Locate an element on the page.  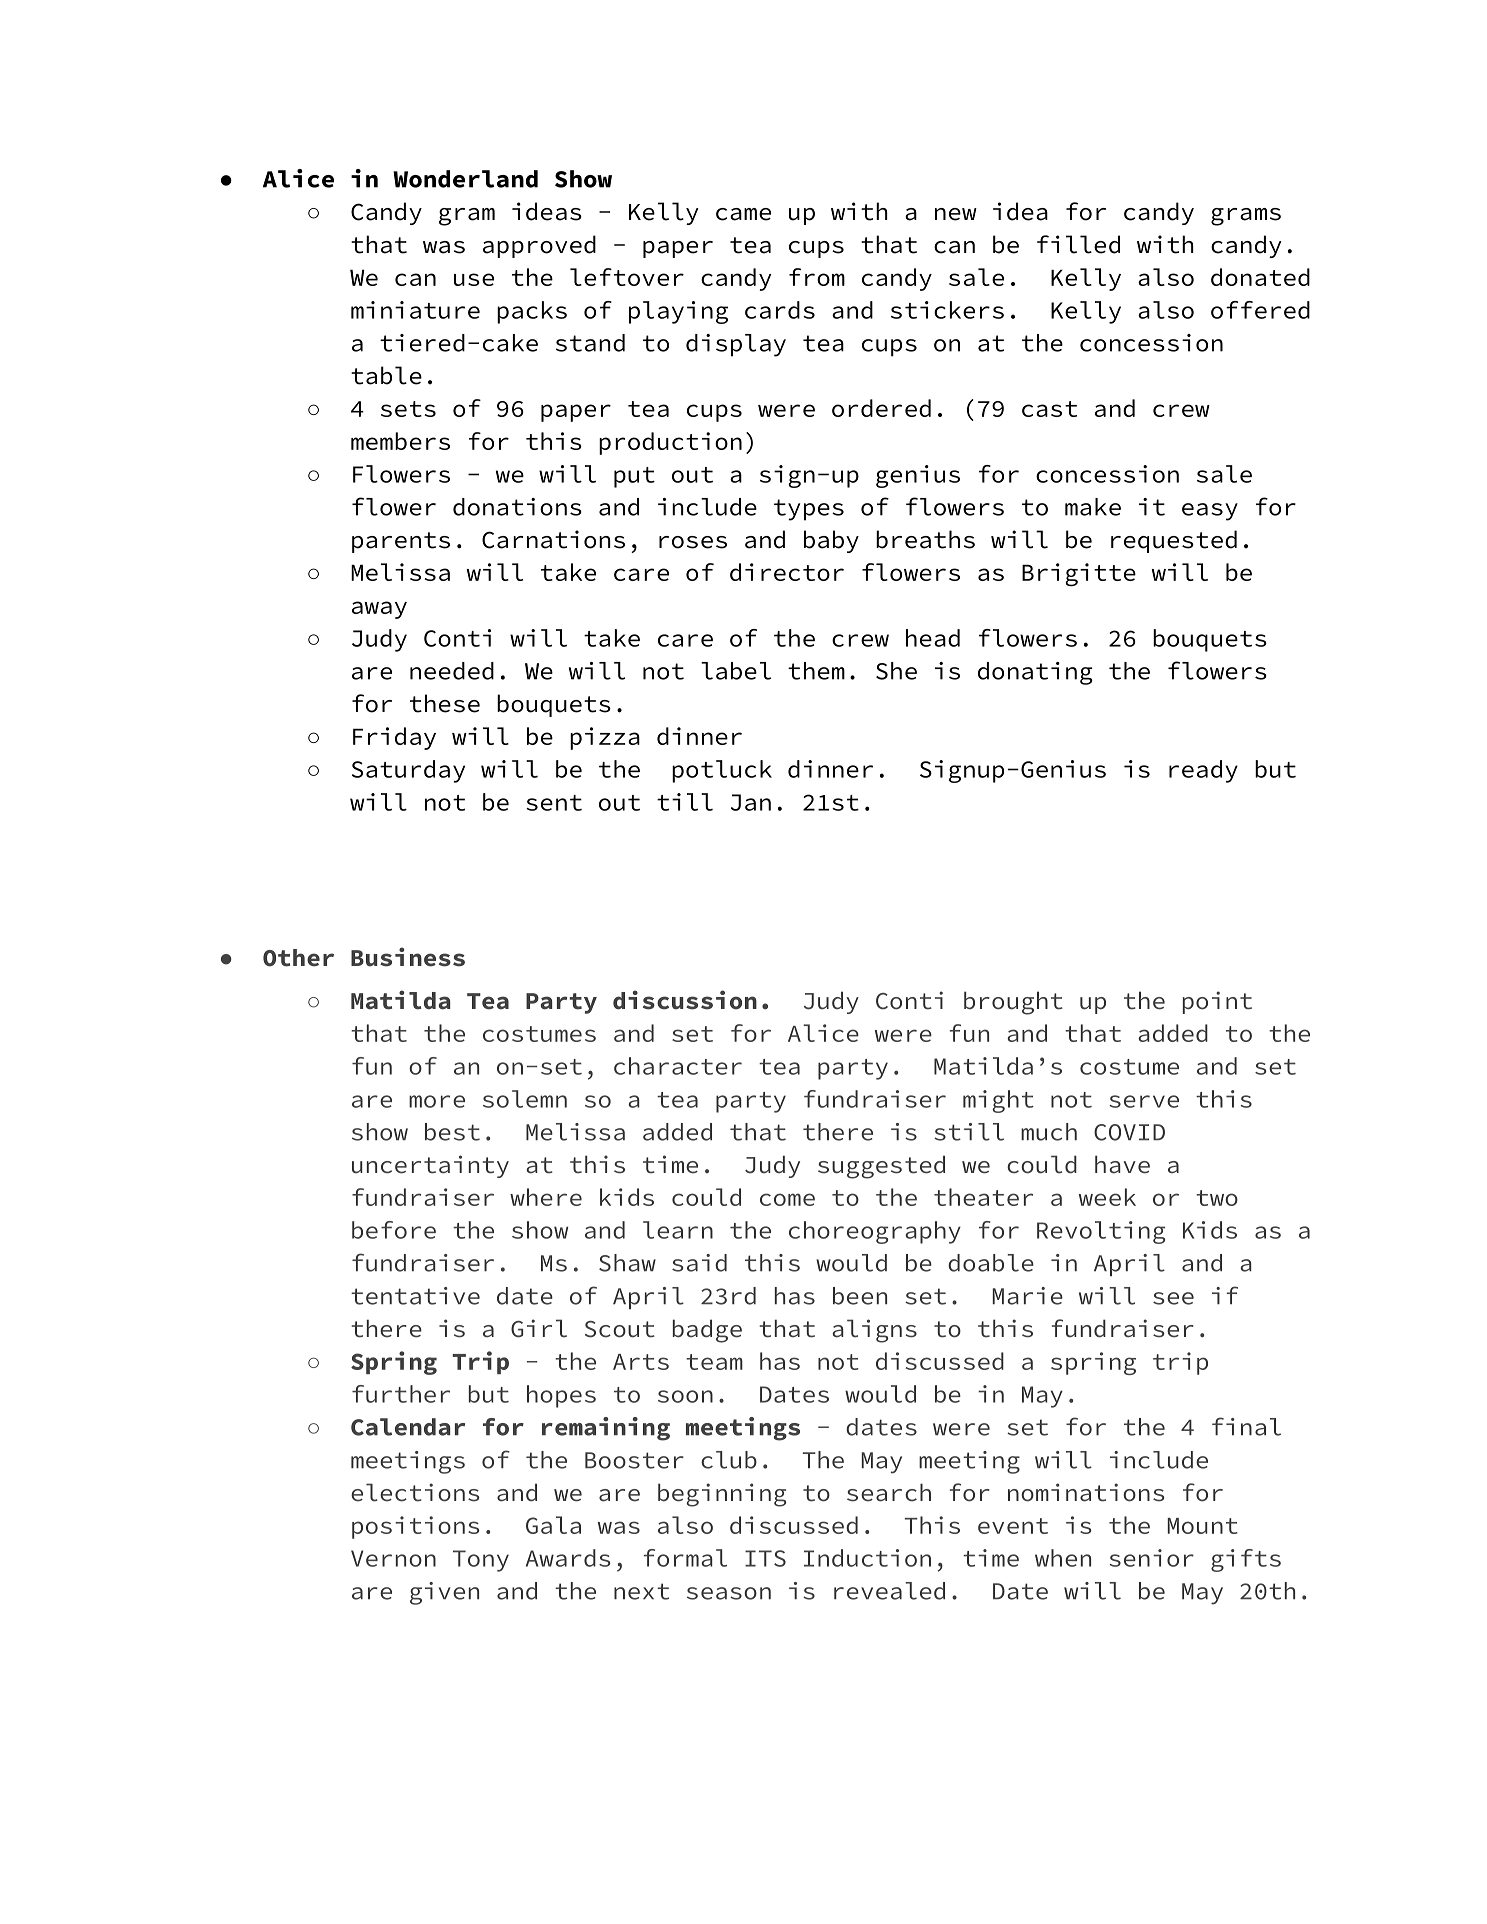
Vernon is located at coordinates (393, 1558).
